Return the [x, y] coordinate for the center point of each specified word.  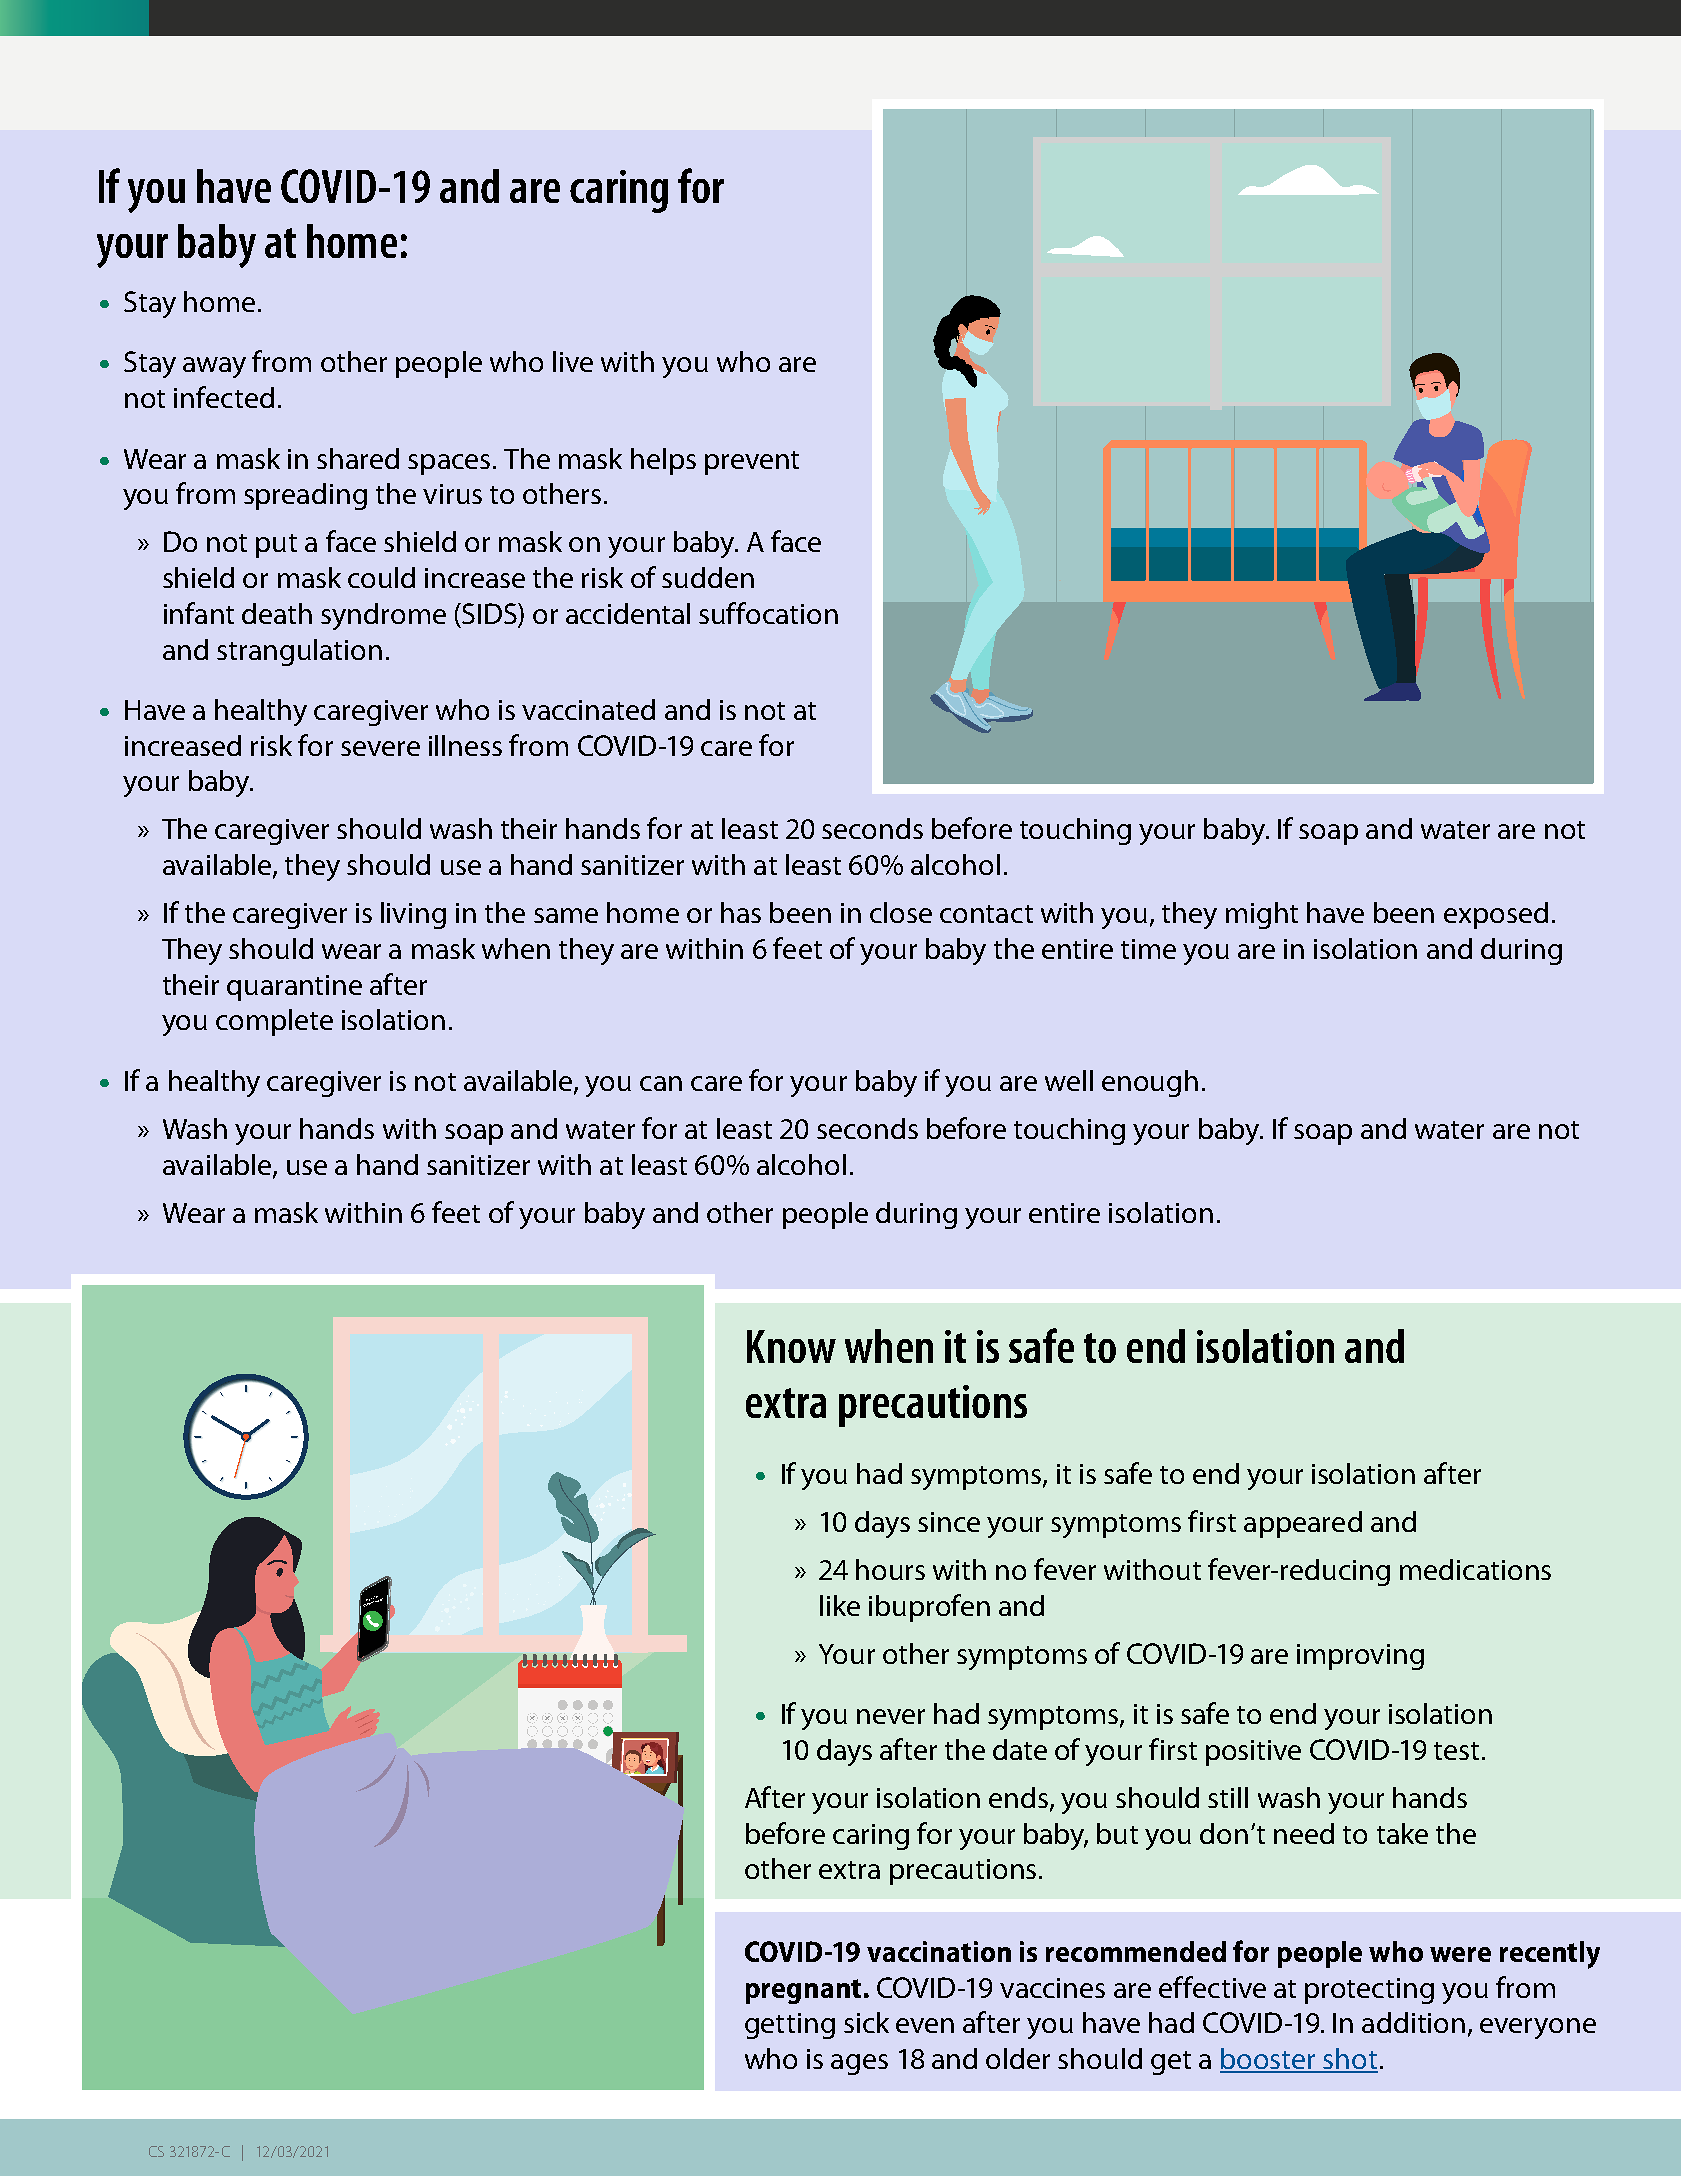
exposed [1496, 915]
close [901, 912]
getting [790, 2026]
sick [866, 2022]
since [949, 1522]
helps [663, 461]
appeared [1303, 1524]
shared [358, 458]
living [413, 915]
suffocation [768, 613]
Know [791, 1346]
